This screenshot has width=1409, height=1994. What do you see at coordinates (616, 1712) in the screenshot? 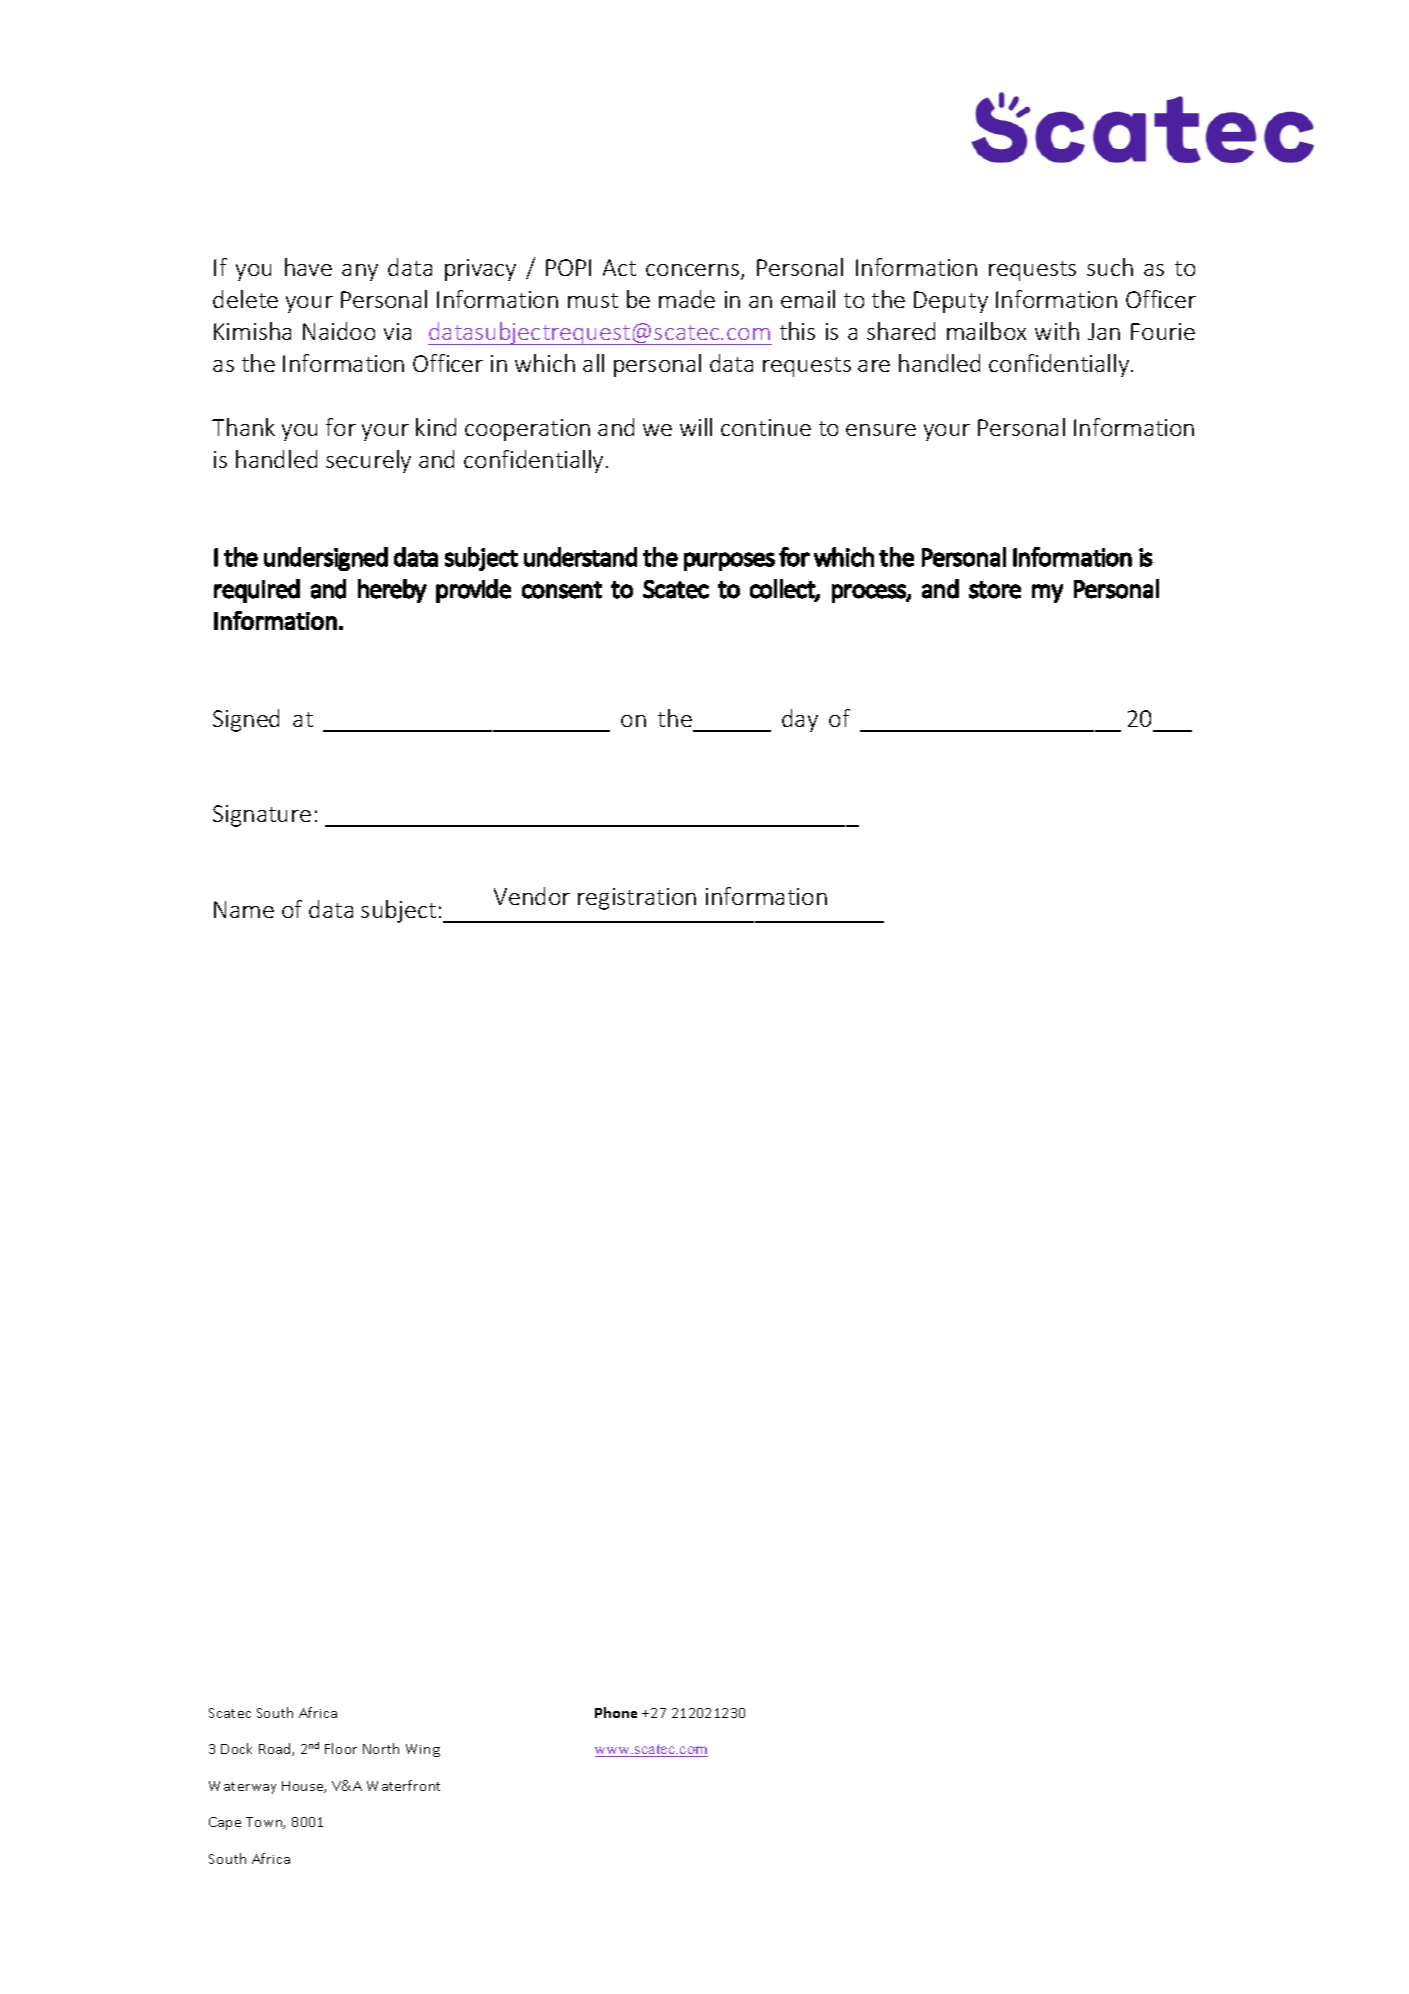
I see `Phone` at bounding box center [616, 1712].
